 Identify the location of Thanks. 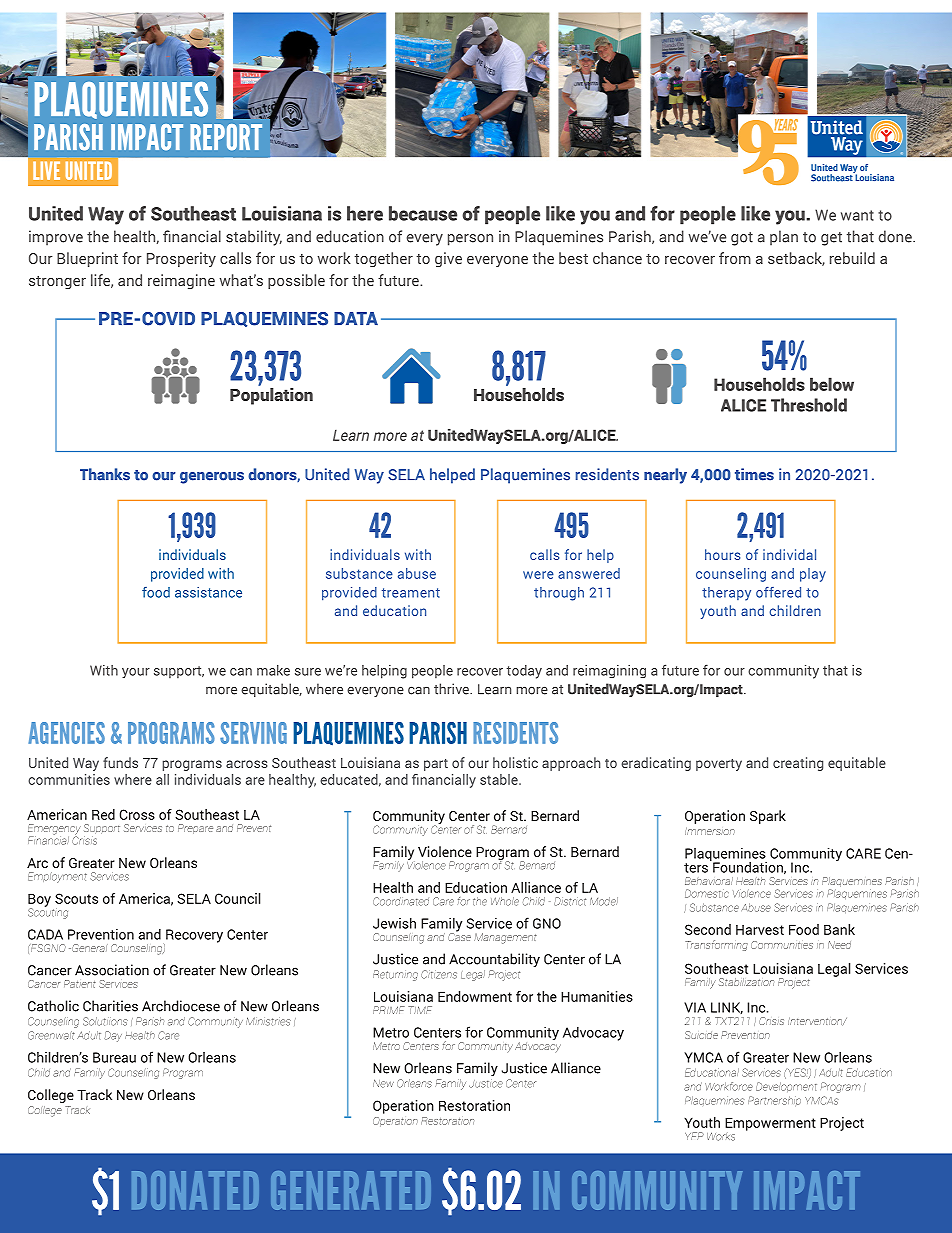
(105, 474).
